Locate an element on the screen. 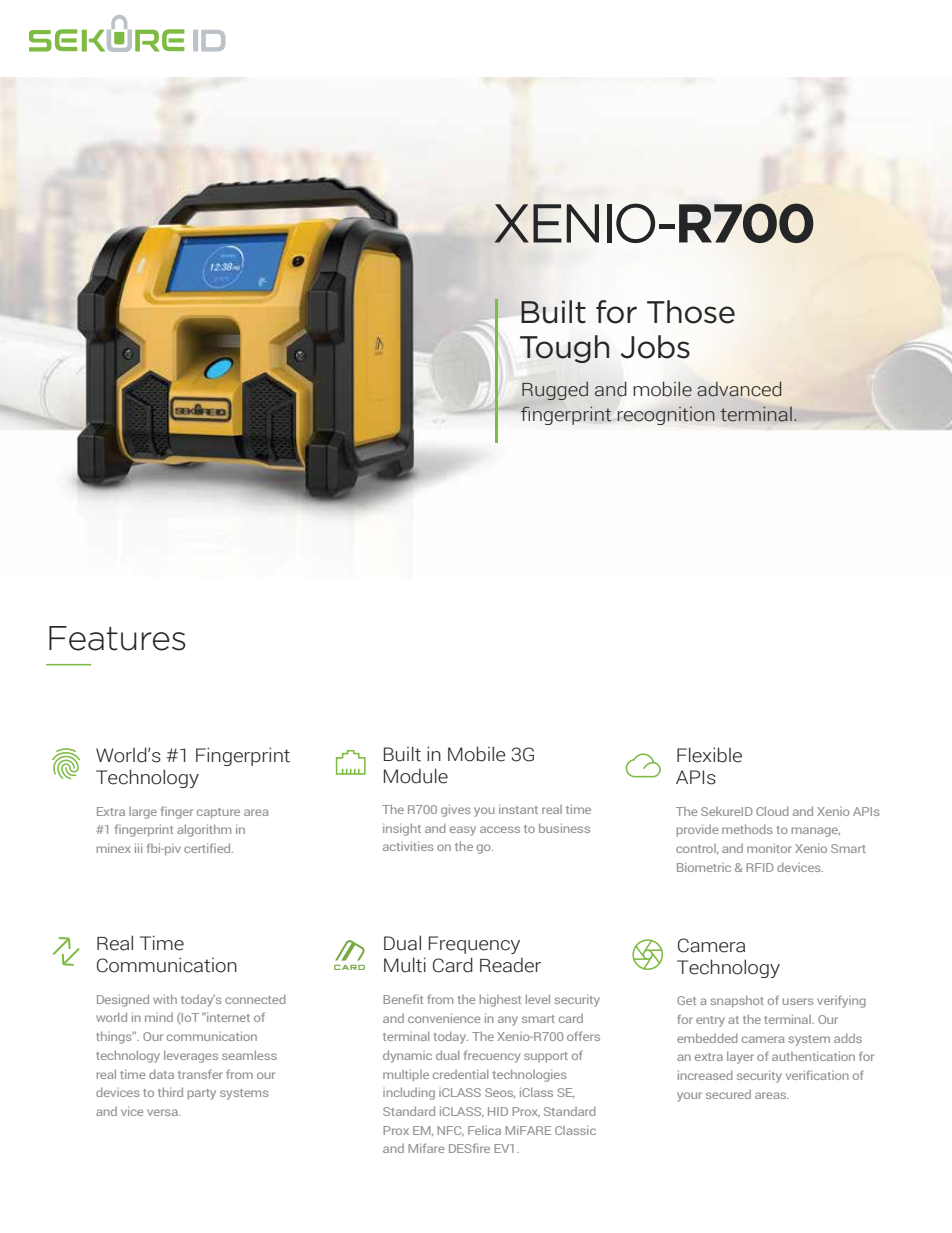 This screenshot has width=952, height=1233. Module is located at coordinates (416, 776).
